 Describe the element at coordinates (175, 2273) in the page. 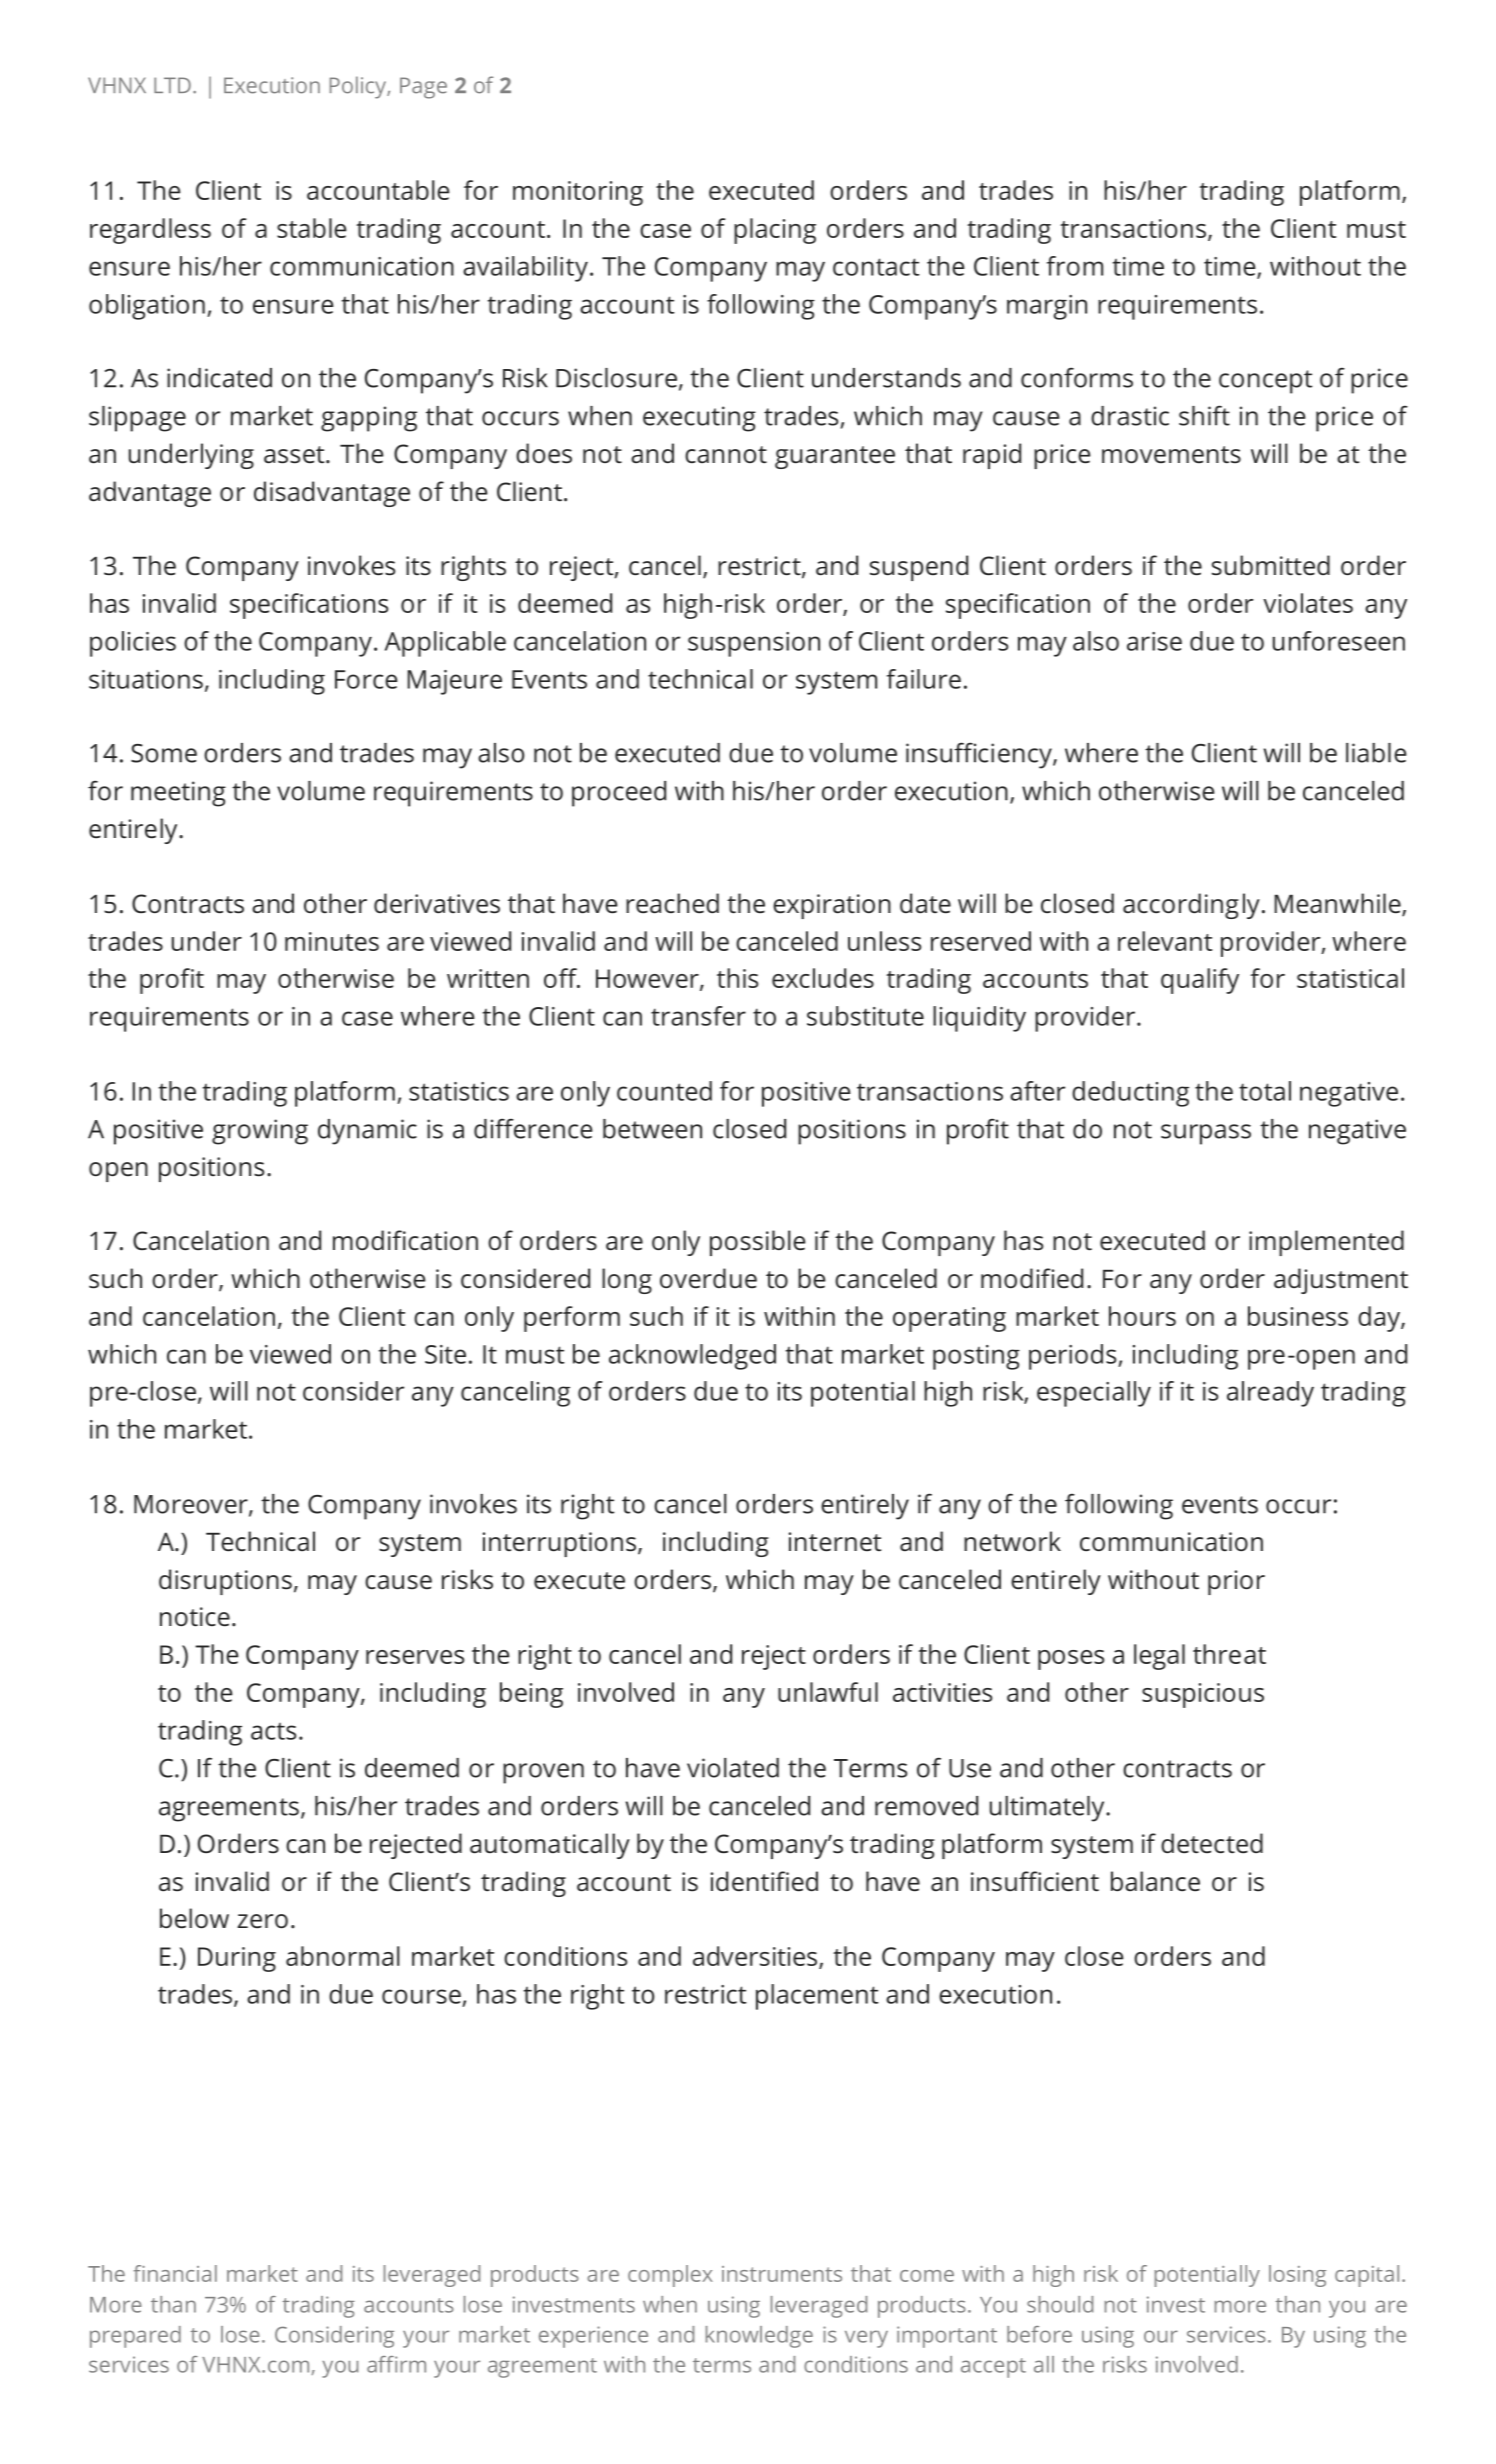

I see `financial` at that location.
